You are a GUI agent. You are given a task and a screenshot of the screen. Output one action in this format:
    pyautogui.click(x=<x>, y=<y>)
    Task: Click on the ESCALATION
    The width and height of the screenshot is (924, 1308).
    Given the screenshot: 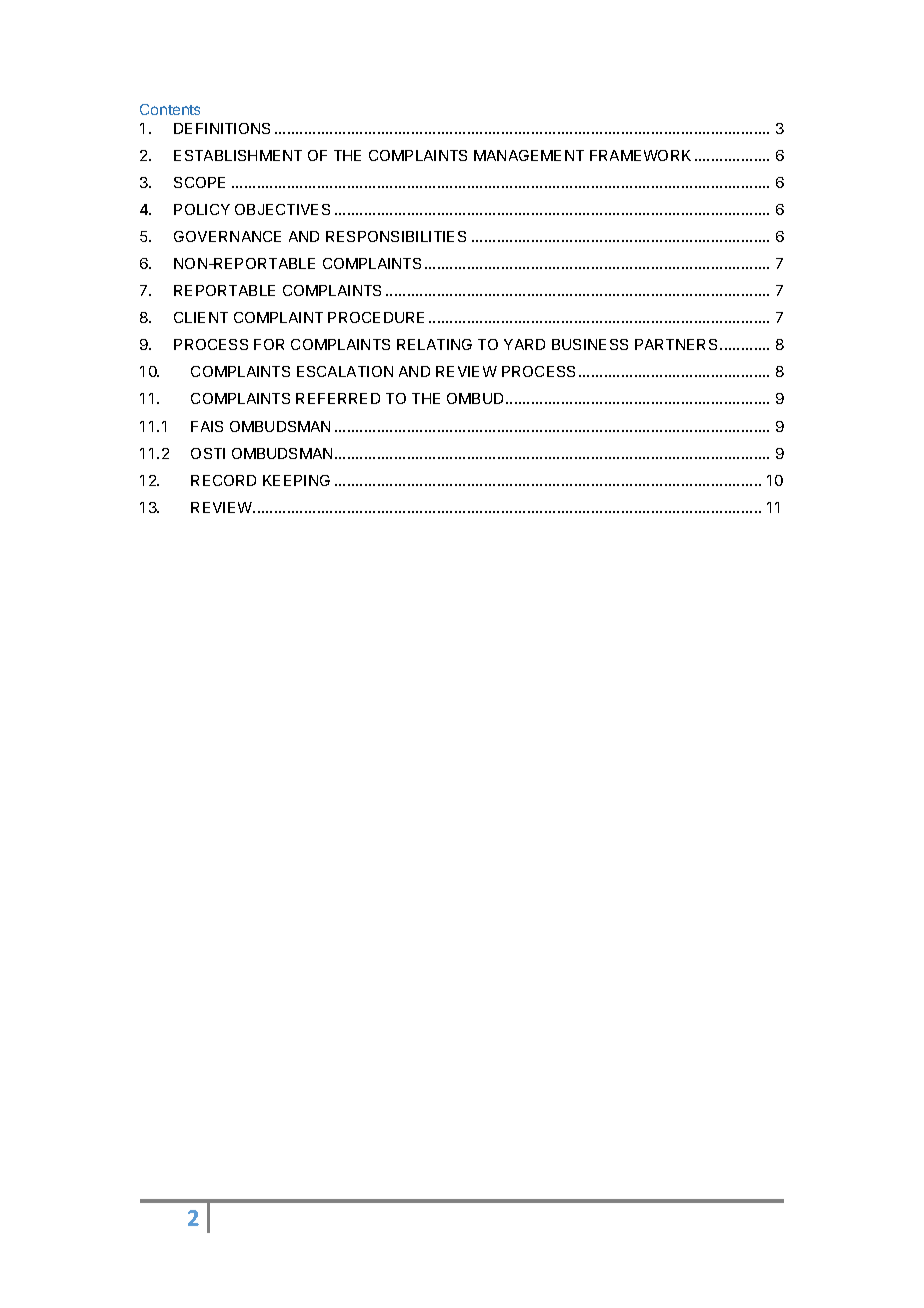 What is the action you would take?
    pyautogui.click(x=345, y=371)
